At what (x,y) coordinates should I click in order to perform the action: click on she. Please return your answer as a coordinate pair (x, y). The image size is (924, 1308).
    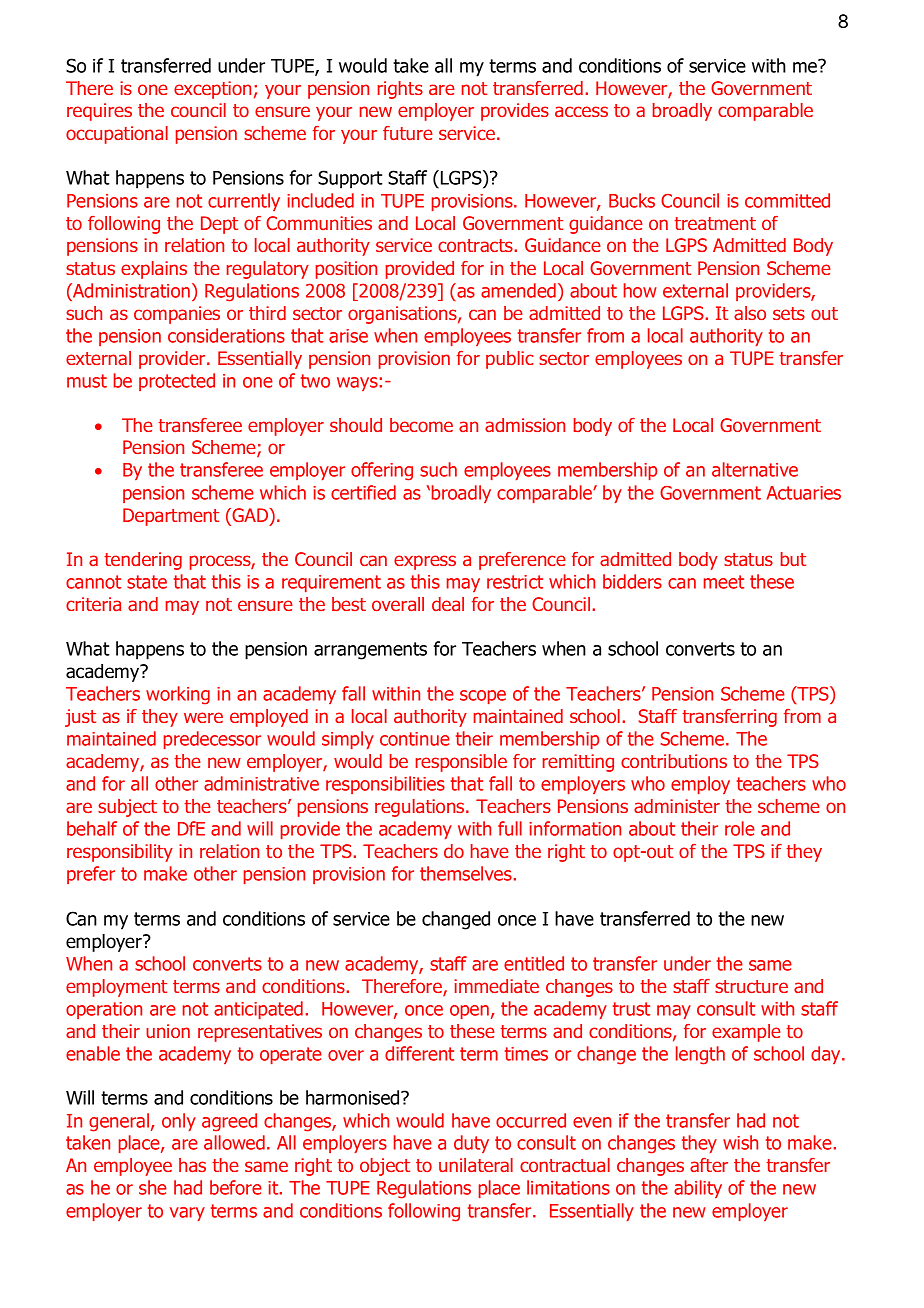
    Looking at the image, I should click on (153, 1187).
